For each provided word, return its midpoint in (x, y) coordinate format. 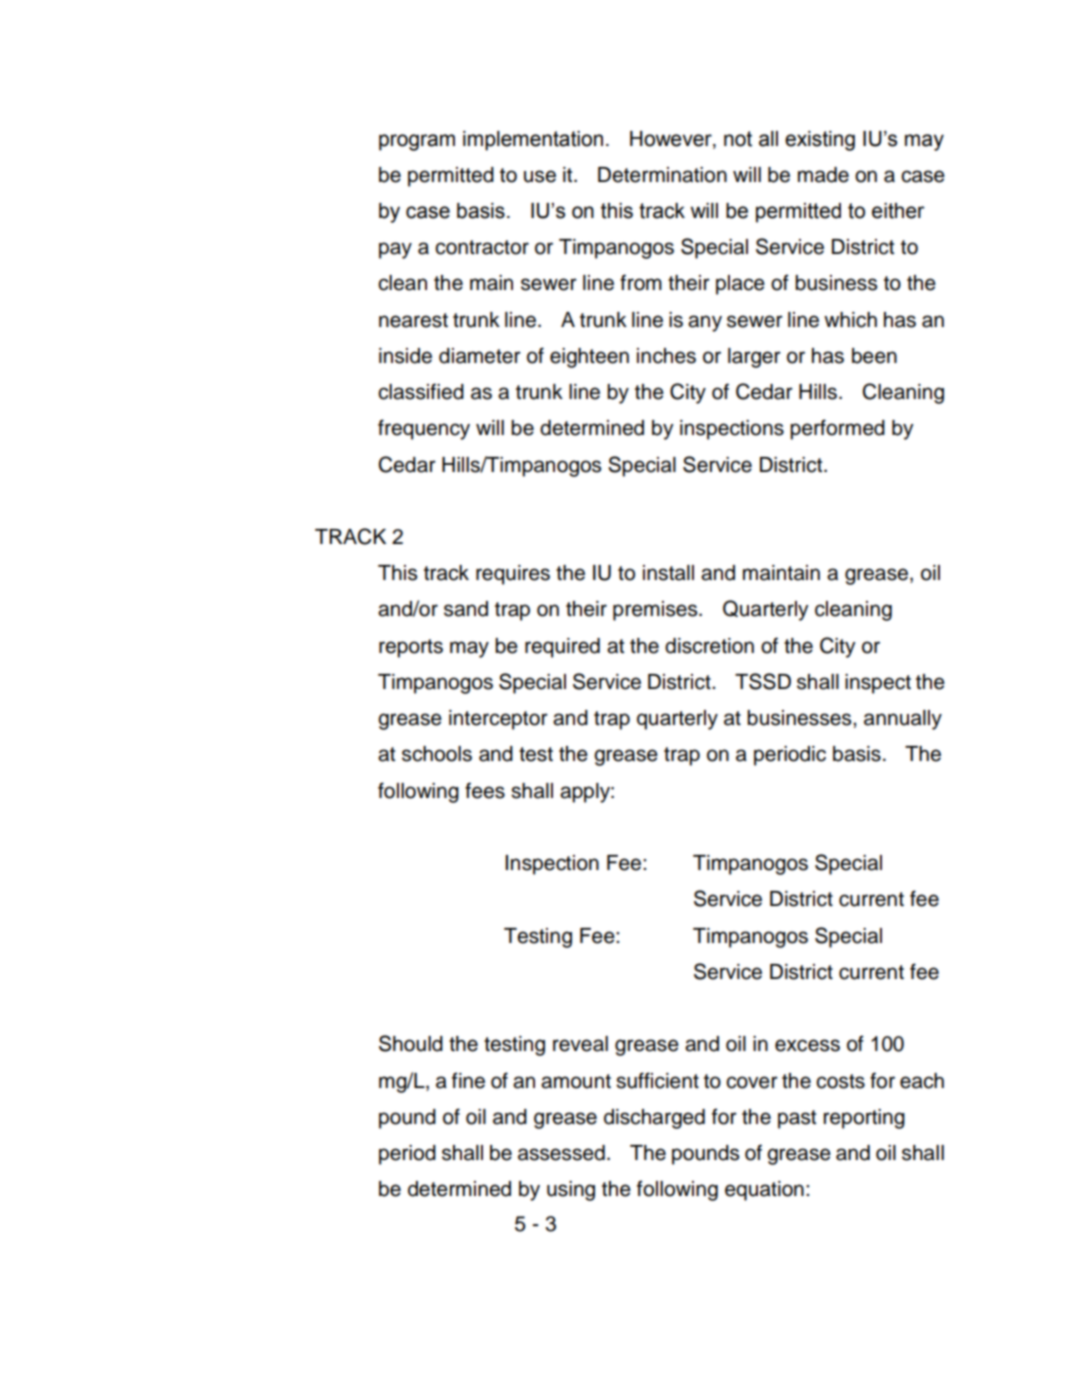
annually (903, 720)
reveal (580, 1044)
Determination (662, 175)
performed (837, 429)
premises (656, 611)
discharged (654, 1119)
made (823, 175)
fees (485, 790)
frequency (424, 429)
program (417, 142)
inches (666, 356)
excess (807, 1045)
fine (468, 1080)
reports (411, 648)
